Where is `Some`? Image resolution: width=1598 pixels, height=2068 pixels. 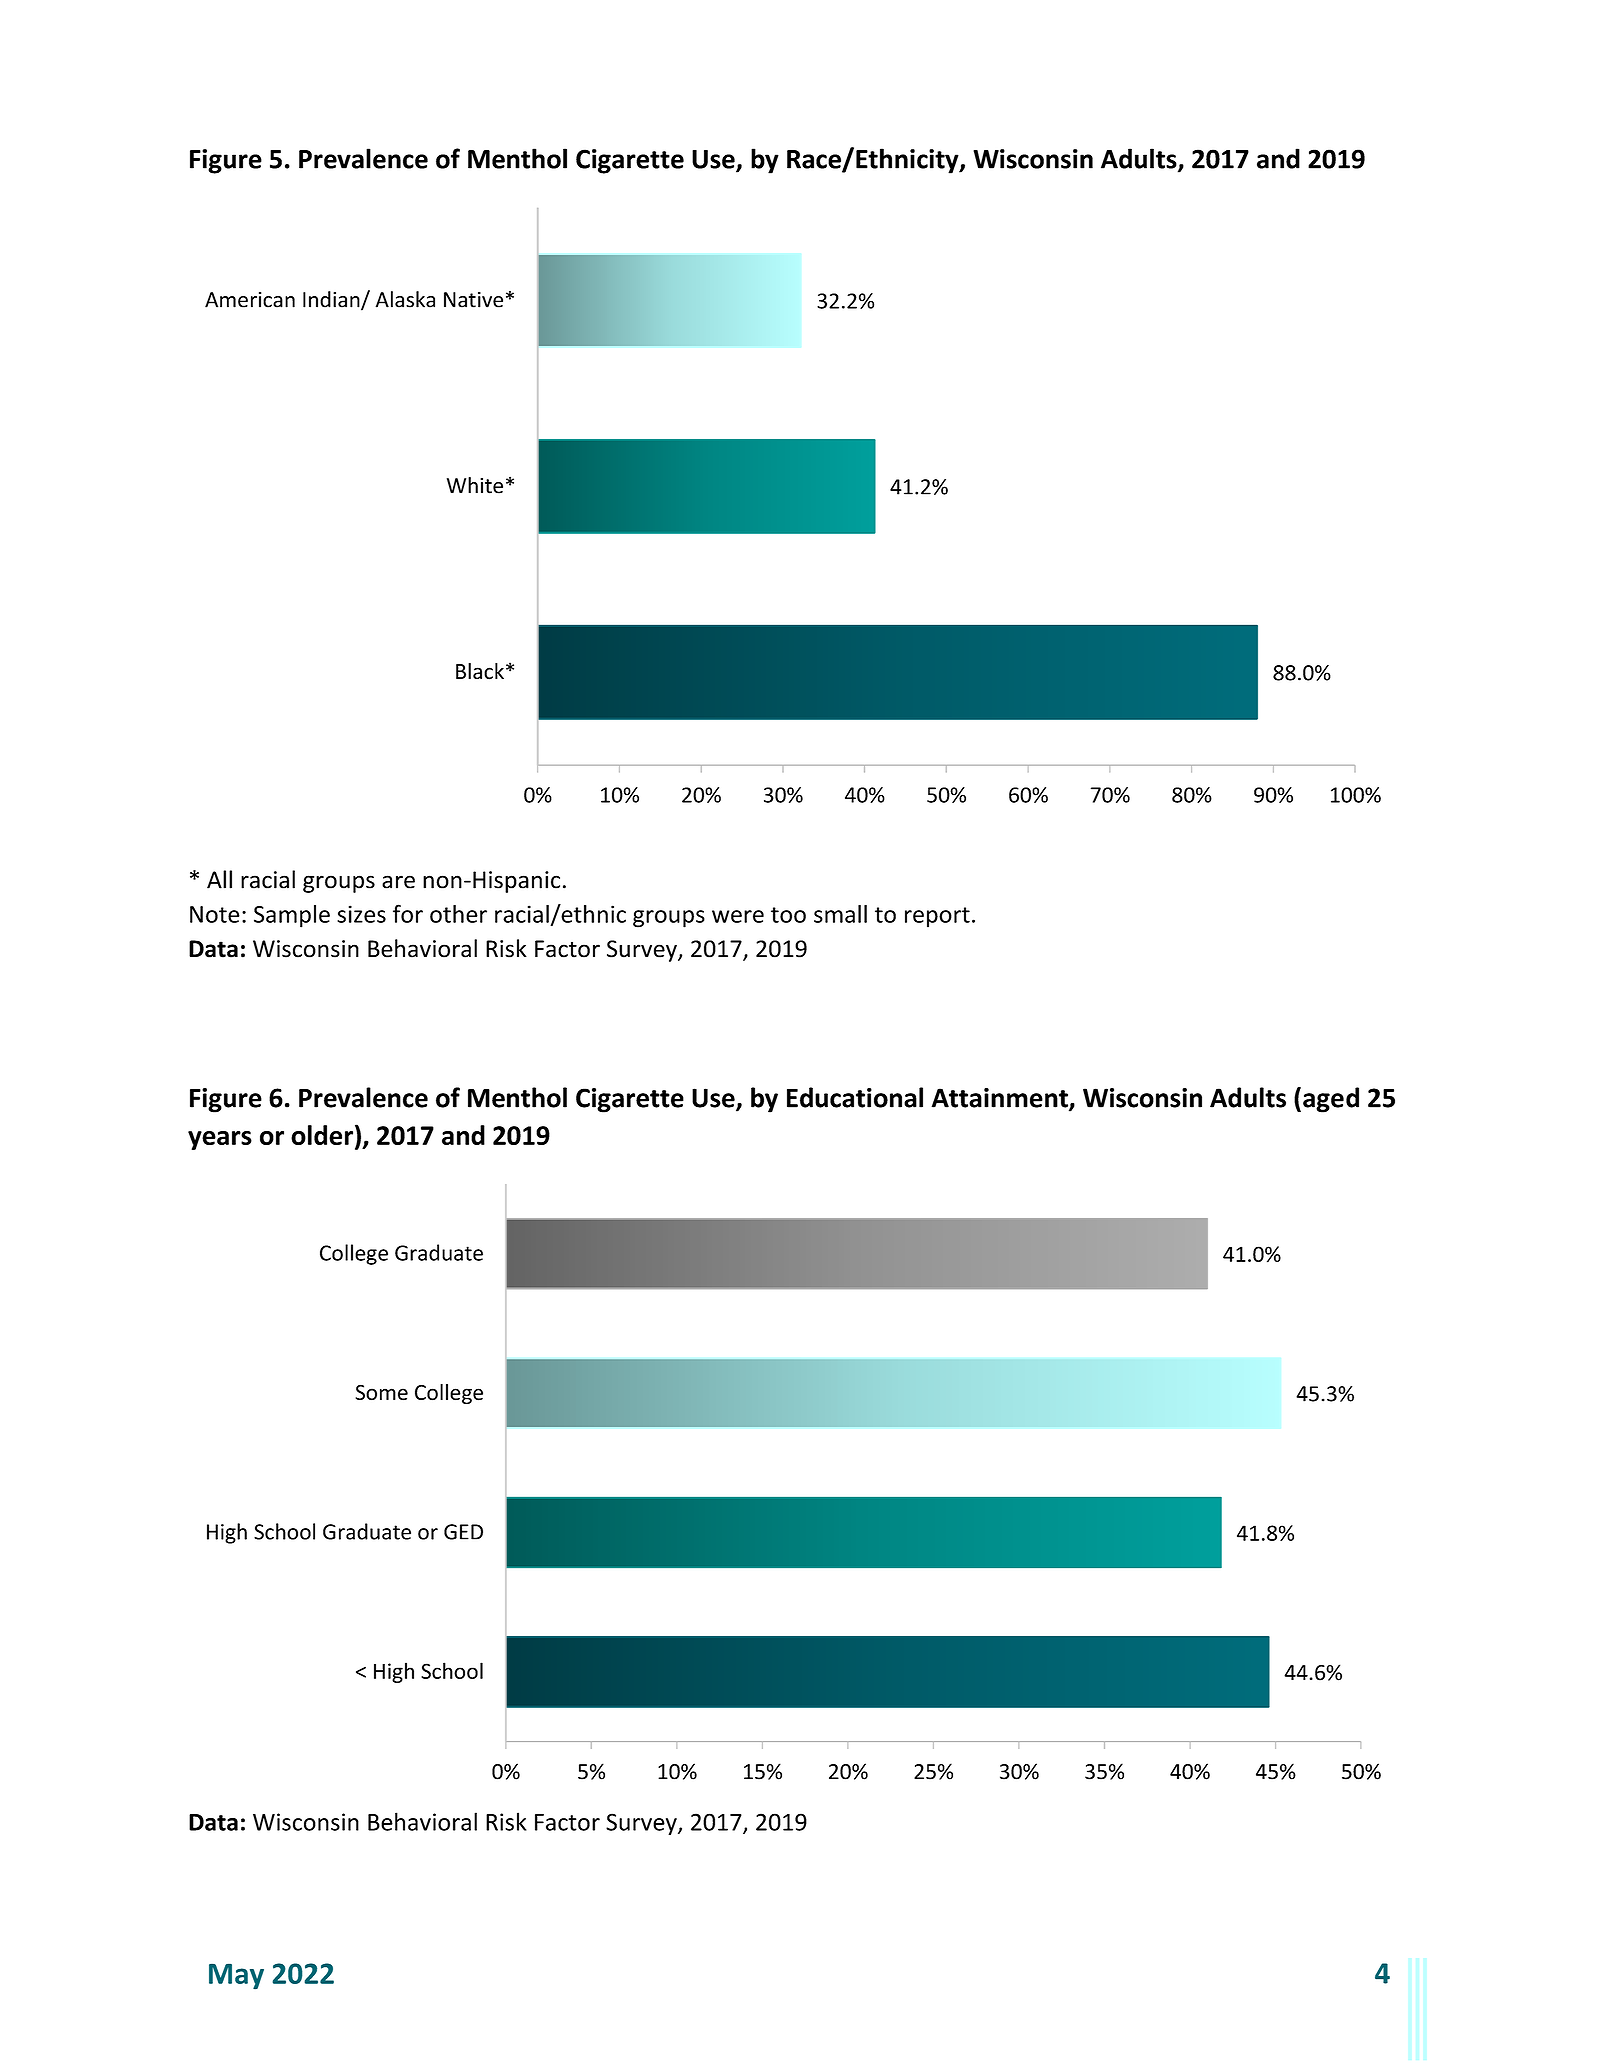
Some is located at coordinates (382, 1392).
